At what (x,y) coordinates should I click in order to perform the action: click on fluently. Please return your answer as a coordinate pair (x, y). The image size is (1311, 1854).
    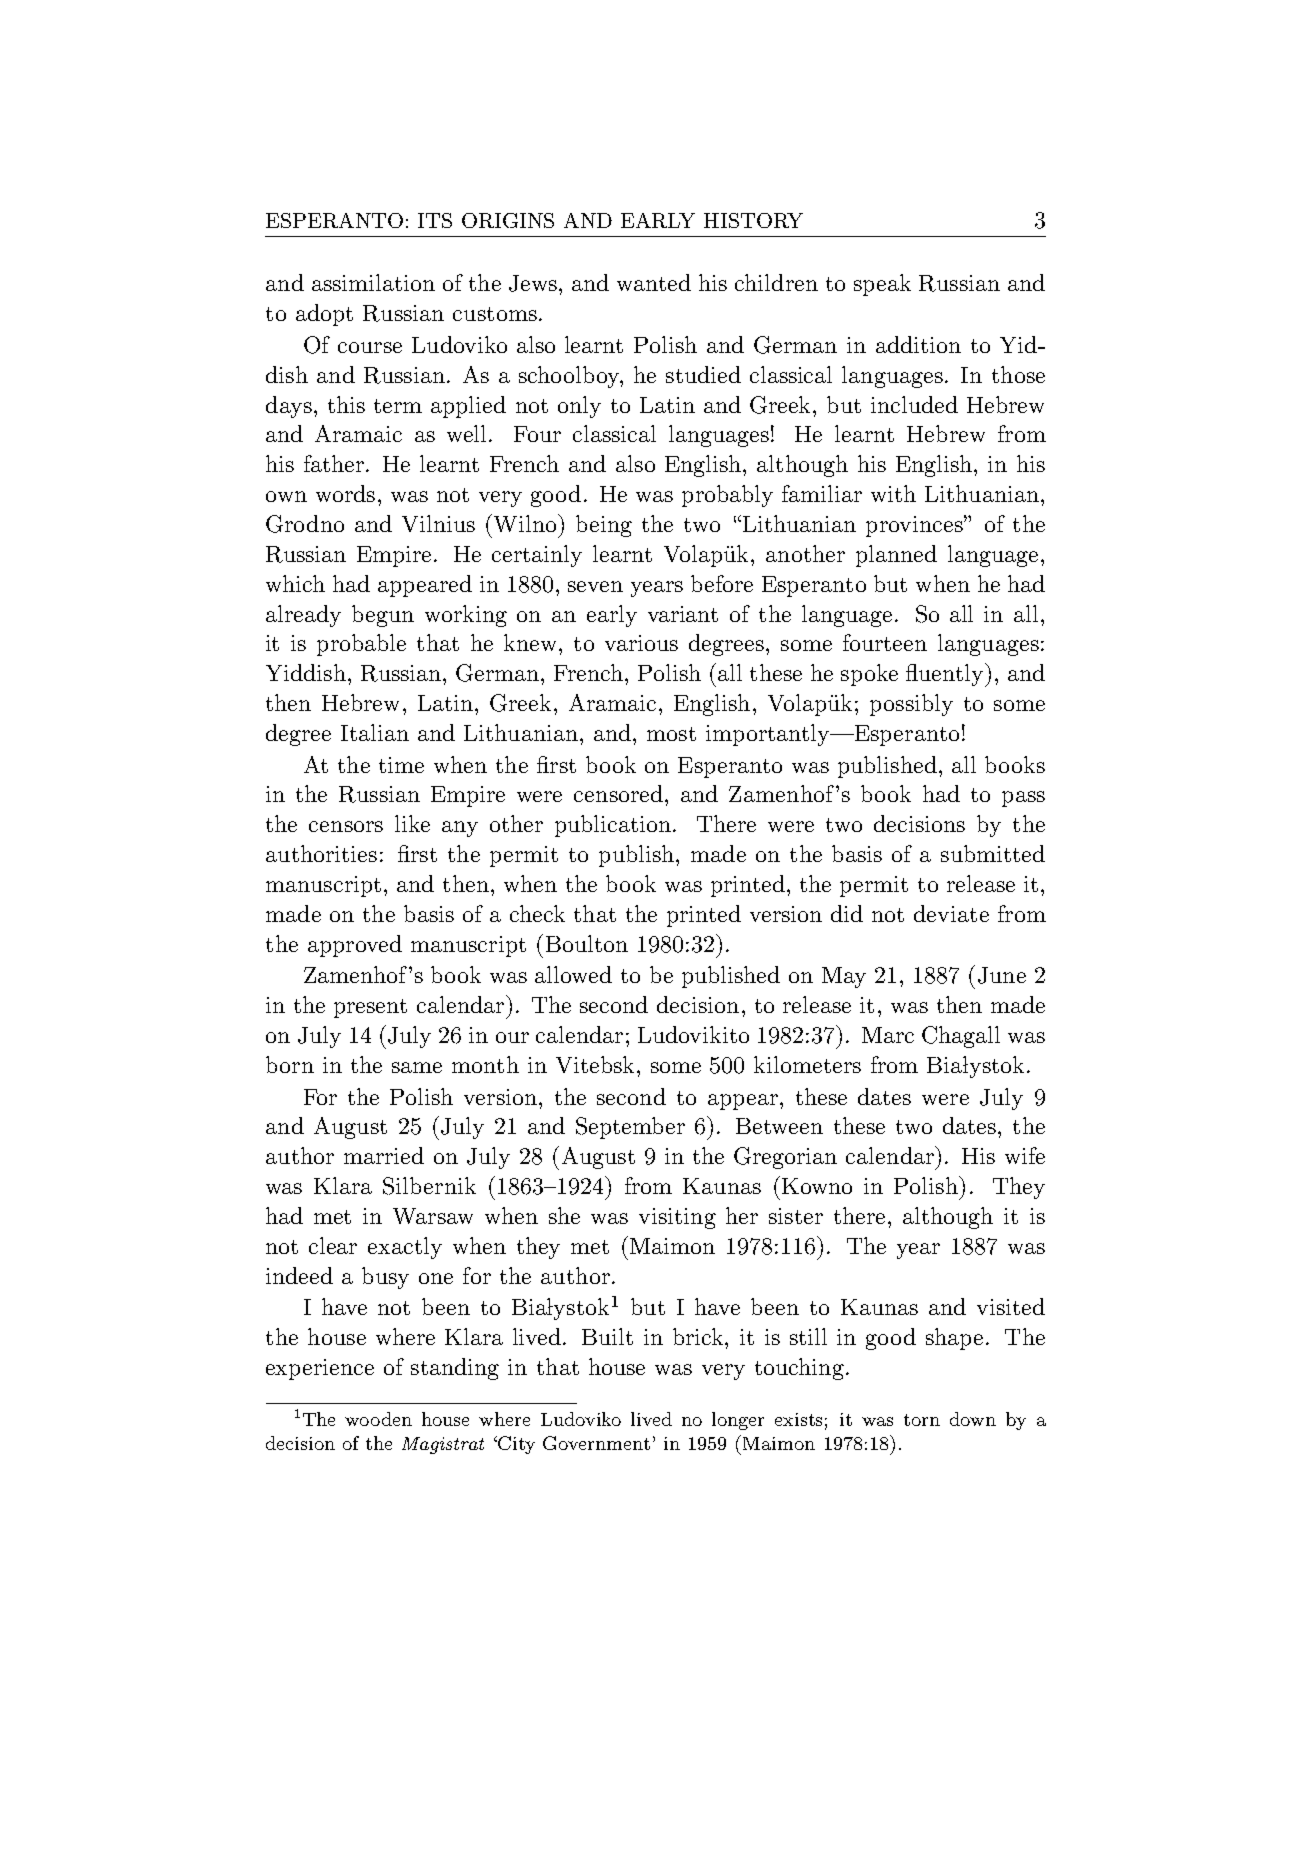
    Looking at the image, I should click on (946, 675).
